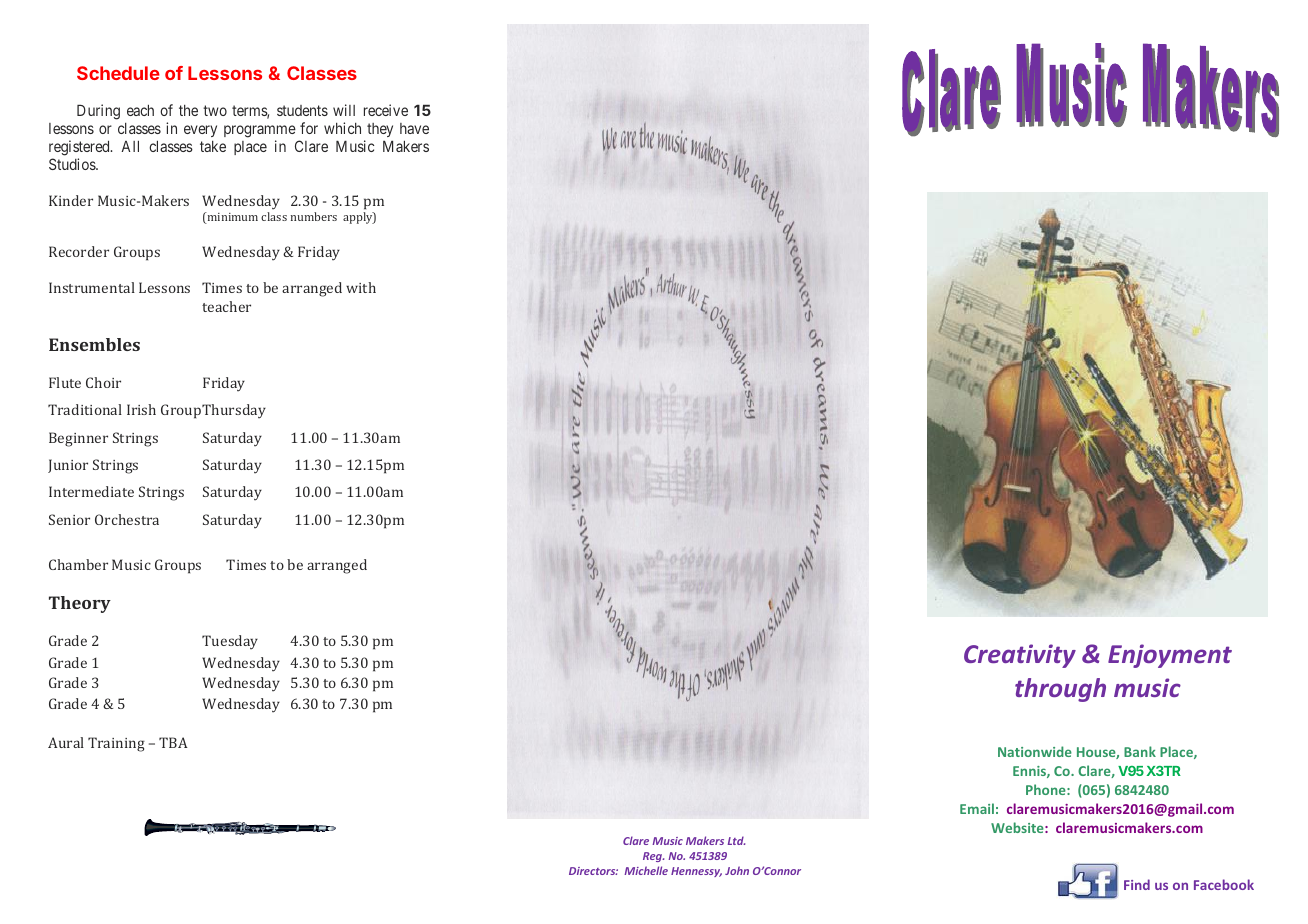 This screenshot has height=924, width=1308. I want to click on numbers, so click(314, 216).
